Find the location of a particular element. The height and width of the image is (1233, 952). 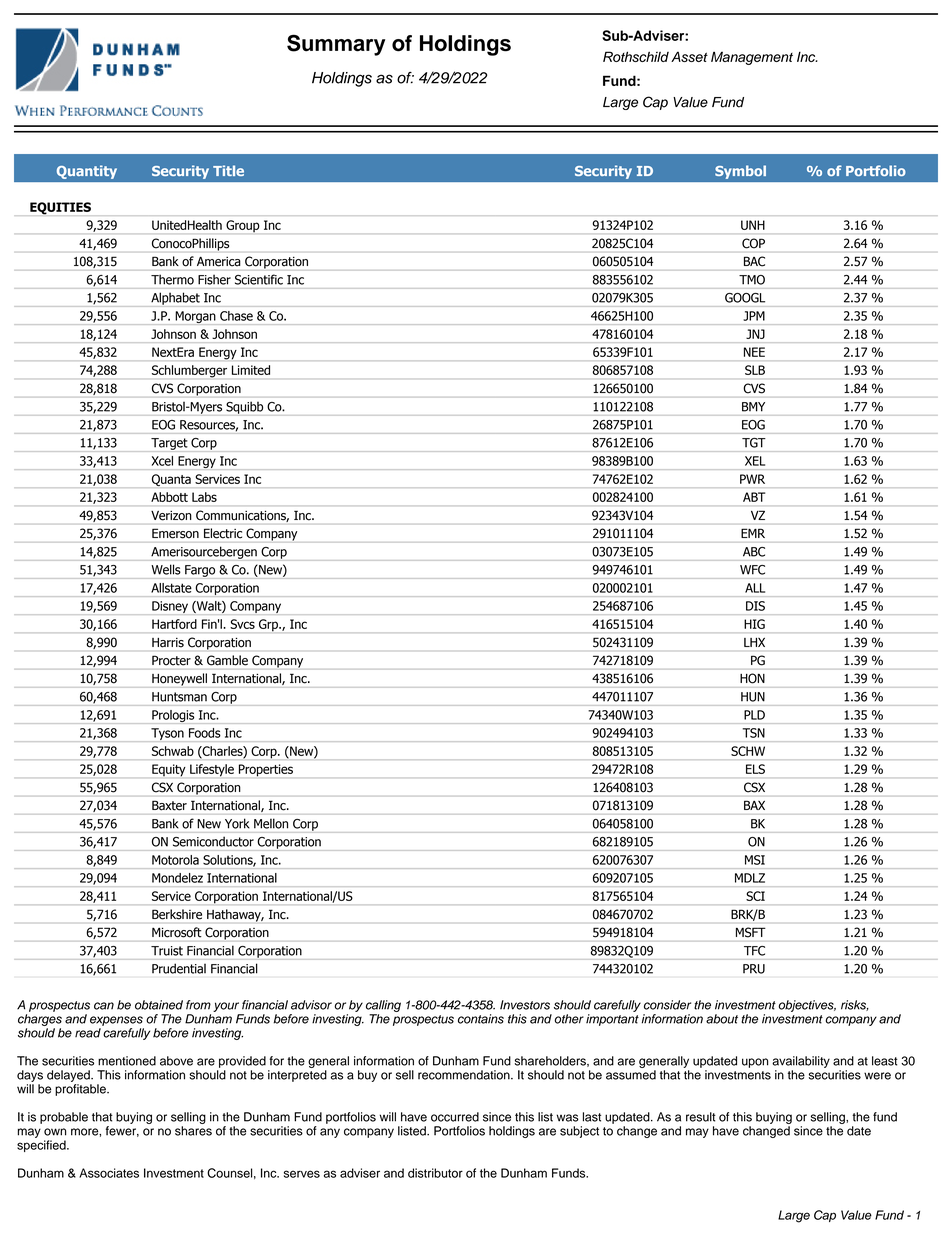

HIG is located at coordinates (754, 624).
